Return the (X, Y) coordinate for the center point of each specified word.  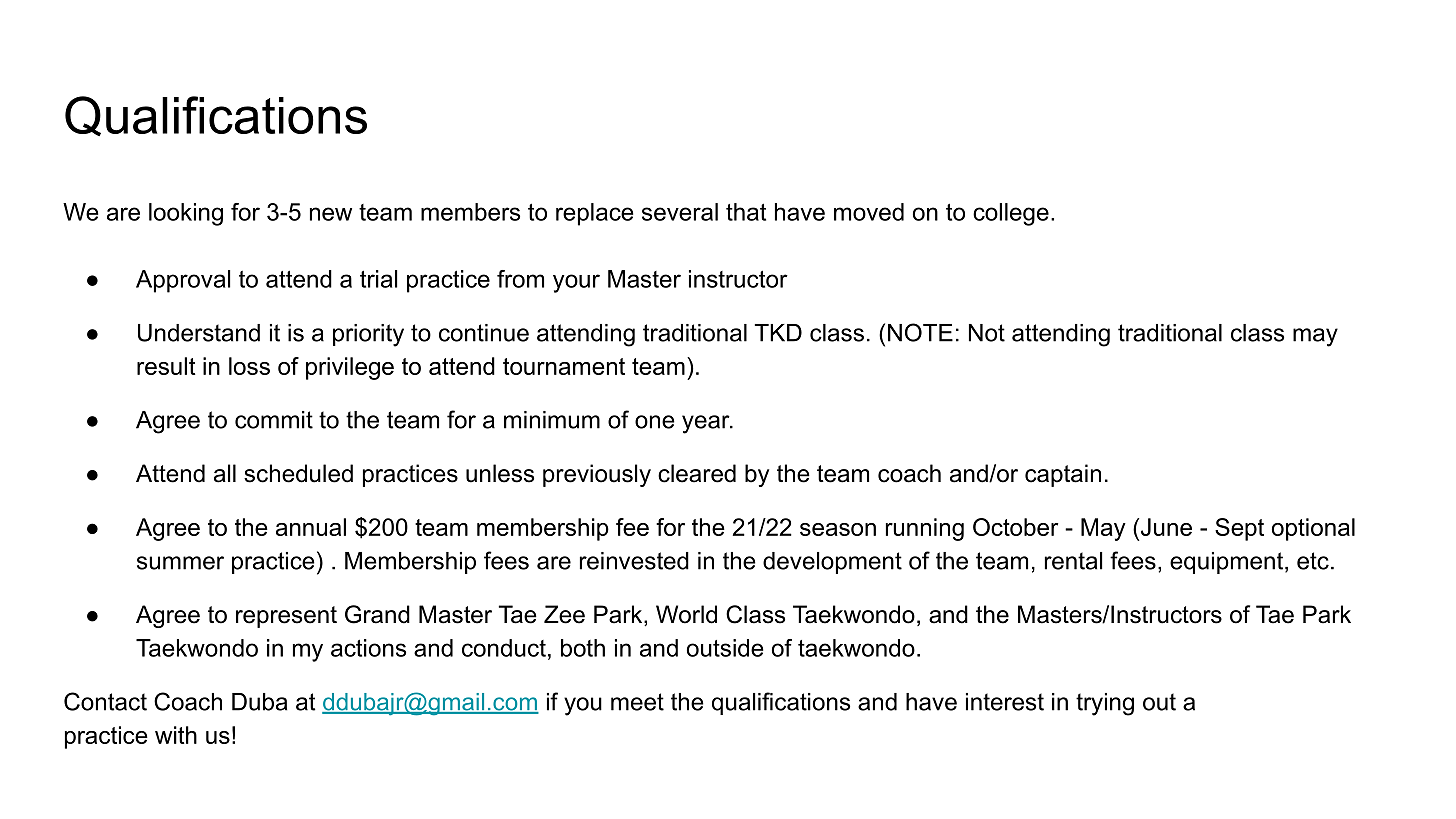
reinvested (634, 561)
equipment (1226, 563)
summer (180, 563)
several (680, 212)
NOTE (920, 332)
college (1011, 214)
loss (249, 366)
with (176, 735)
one (655, 422)
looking (186, 214)
